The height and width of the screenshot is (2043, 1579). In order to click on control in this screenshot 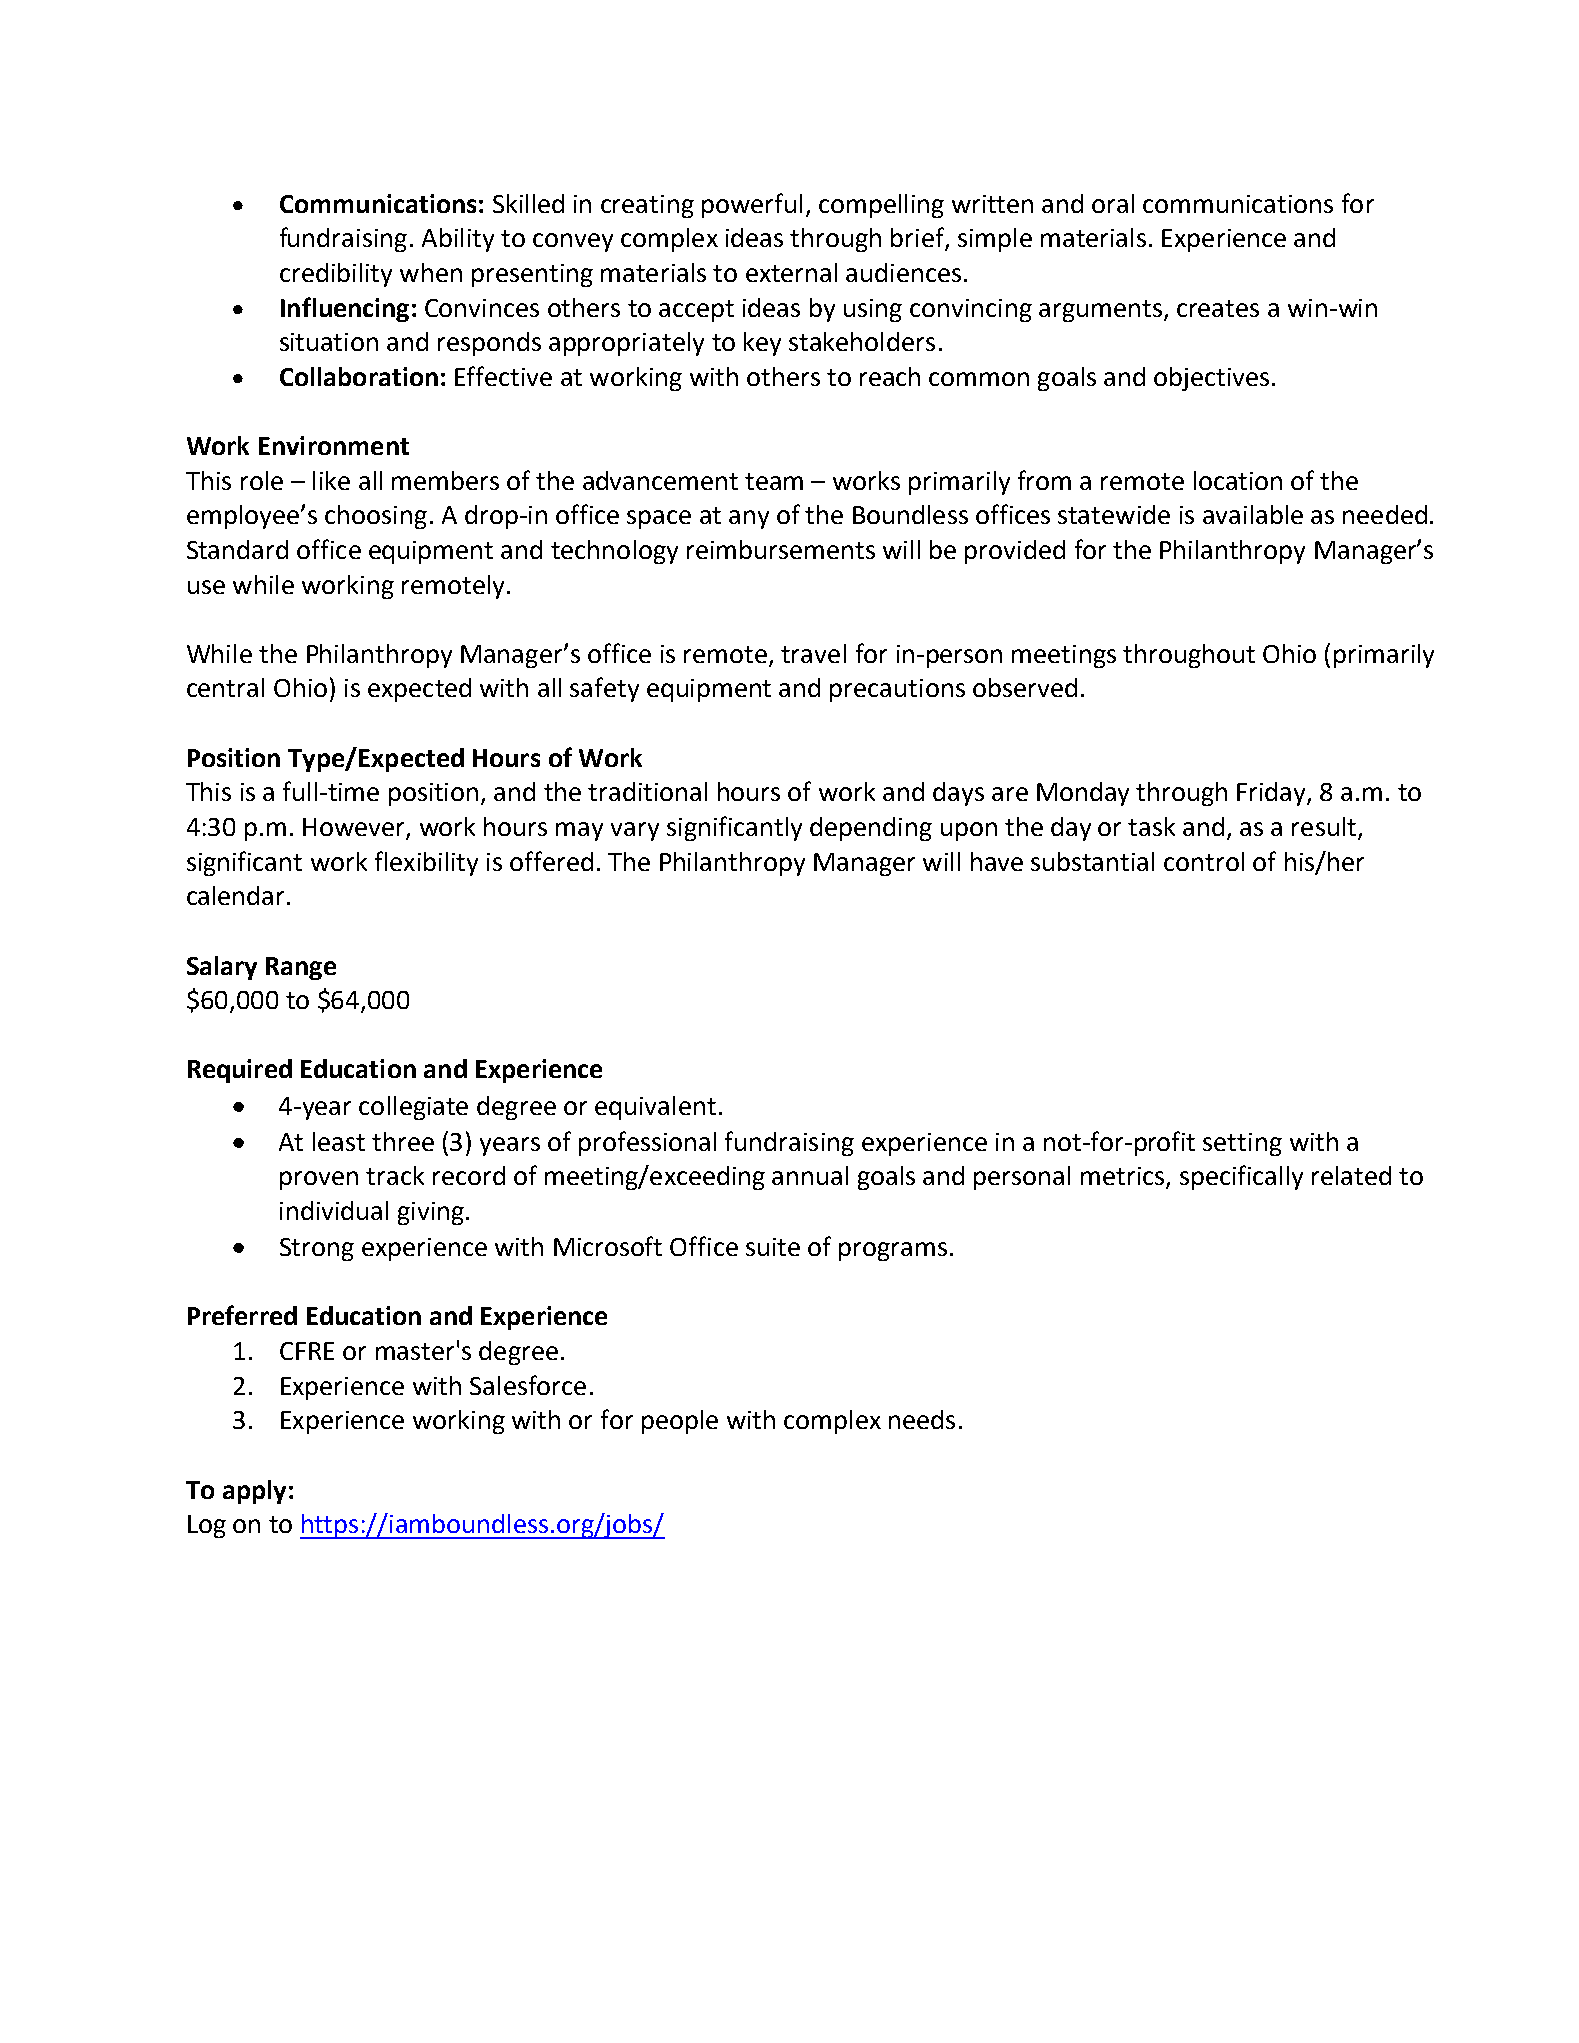, I will do `click(1204, 861)`.
